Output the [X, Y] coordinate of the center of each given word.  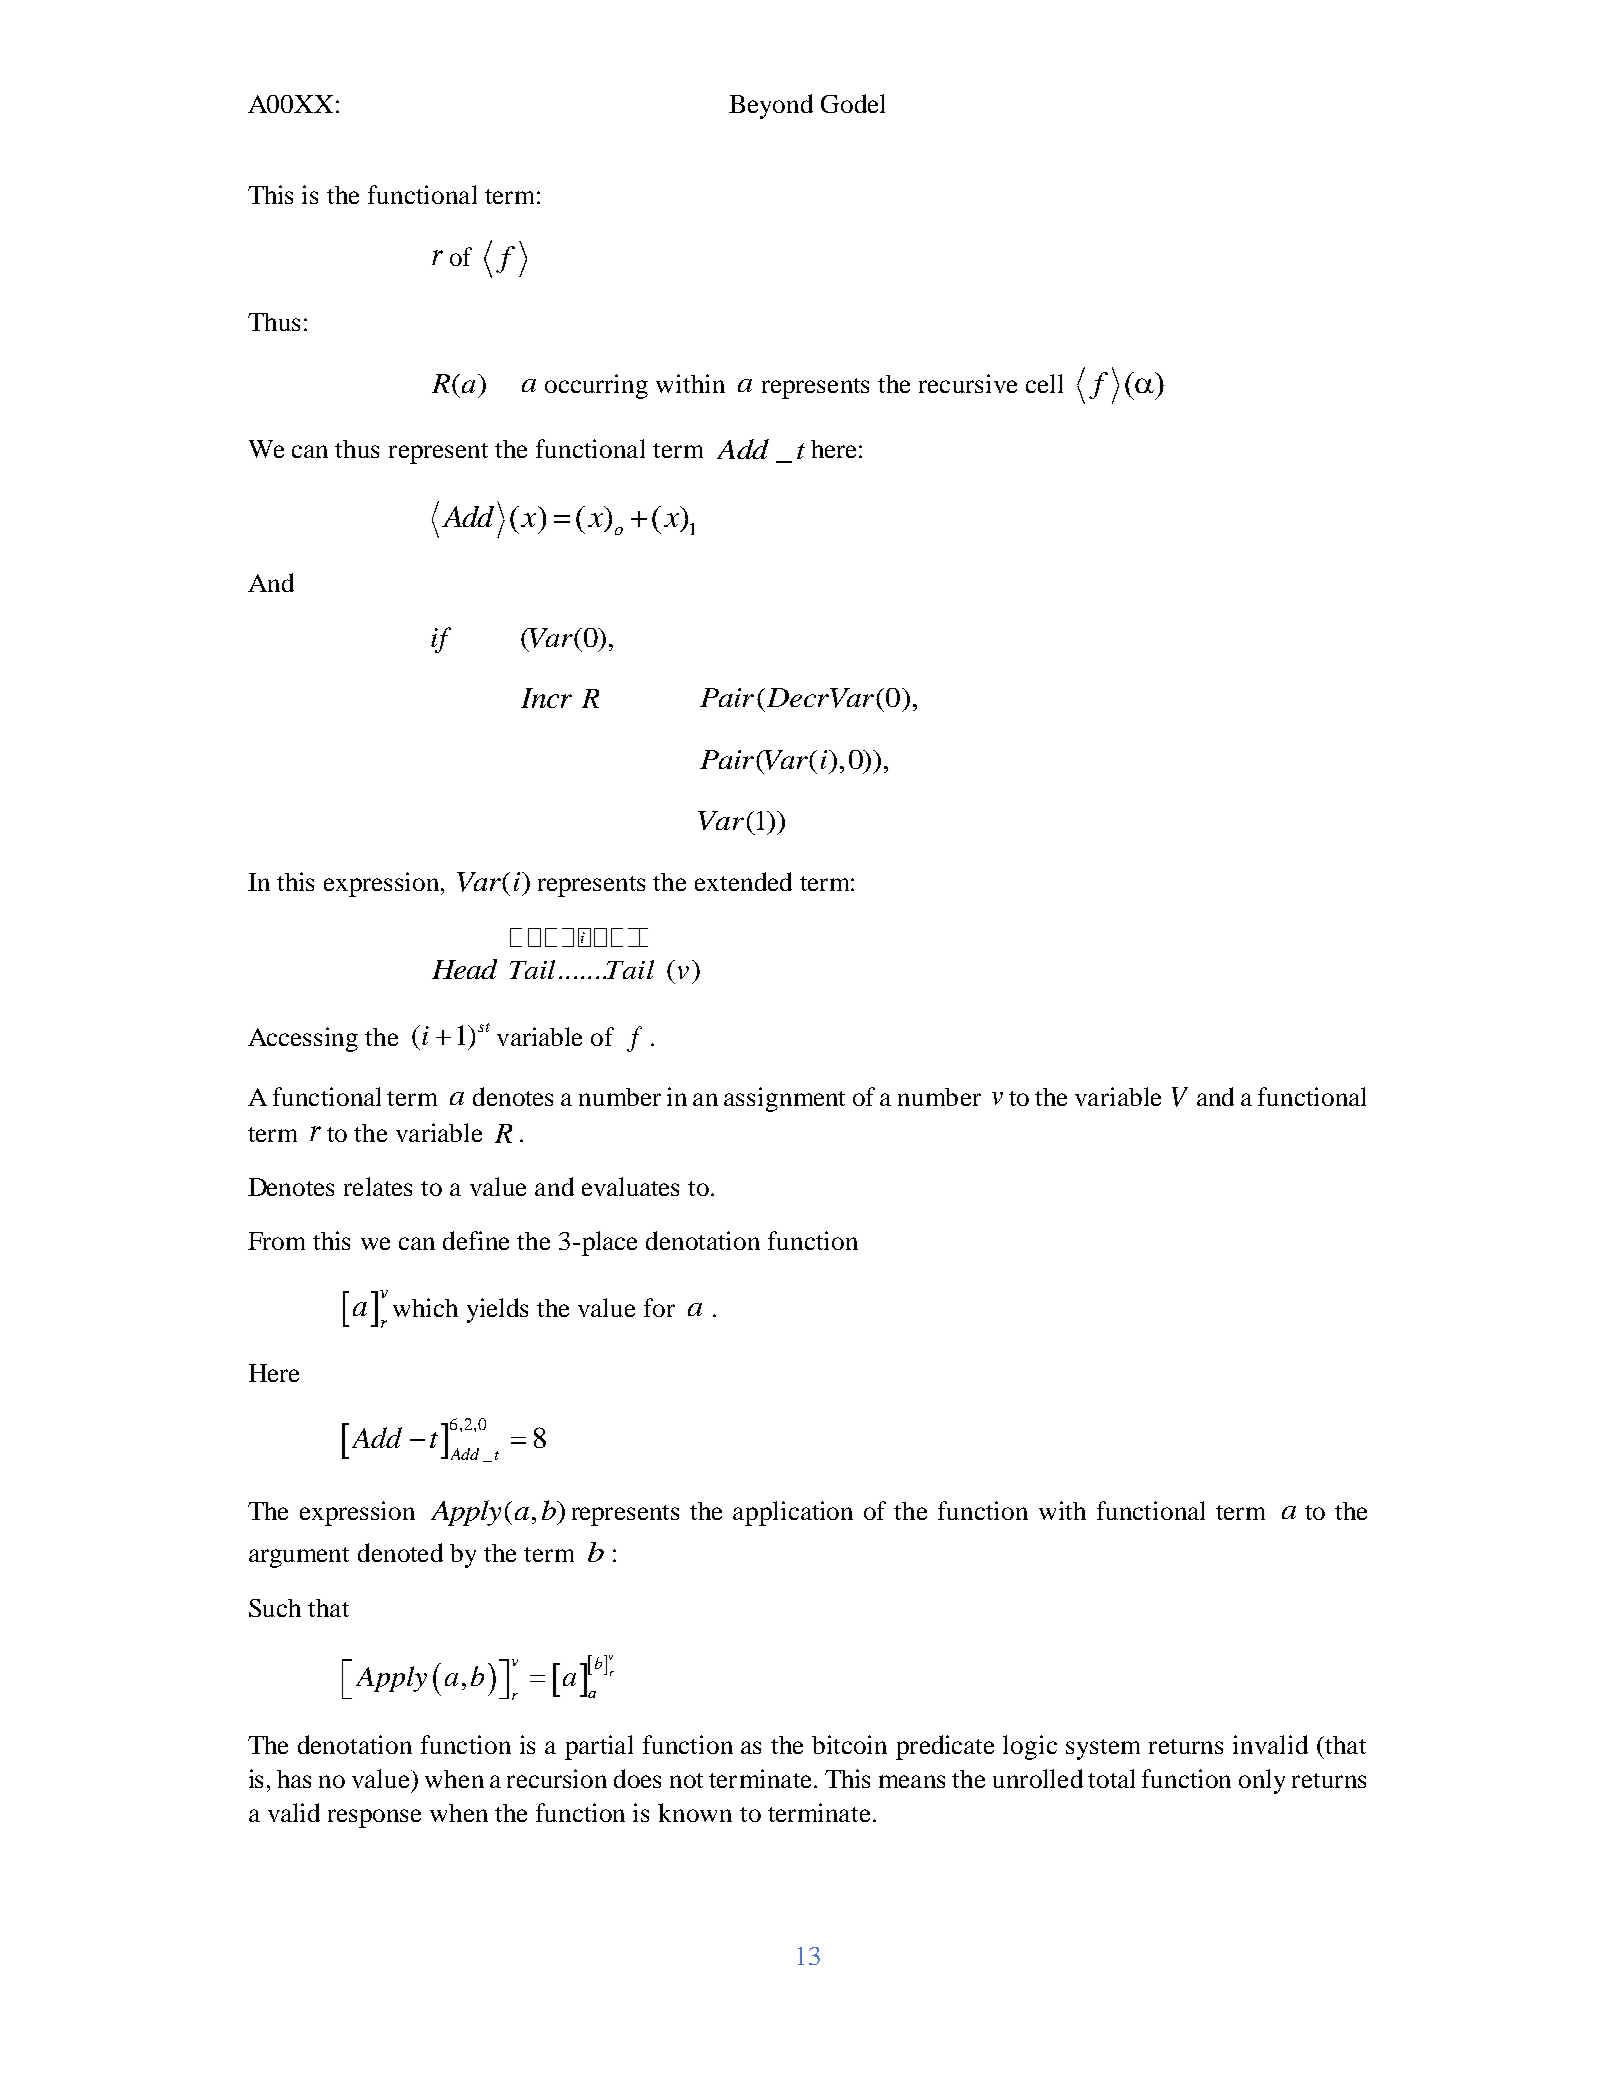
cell [1044, 383]
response [374, 1818]
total [1111, 1778]
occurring [596, 386]
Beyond [771, 106]
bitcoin [849, 1744]
